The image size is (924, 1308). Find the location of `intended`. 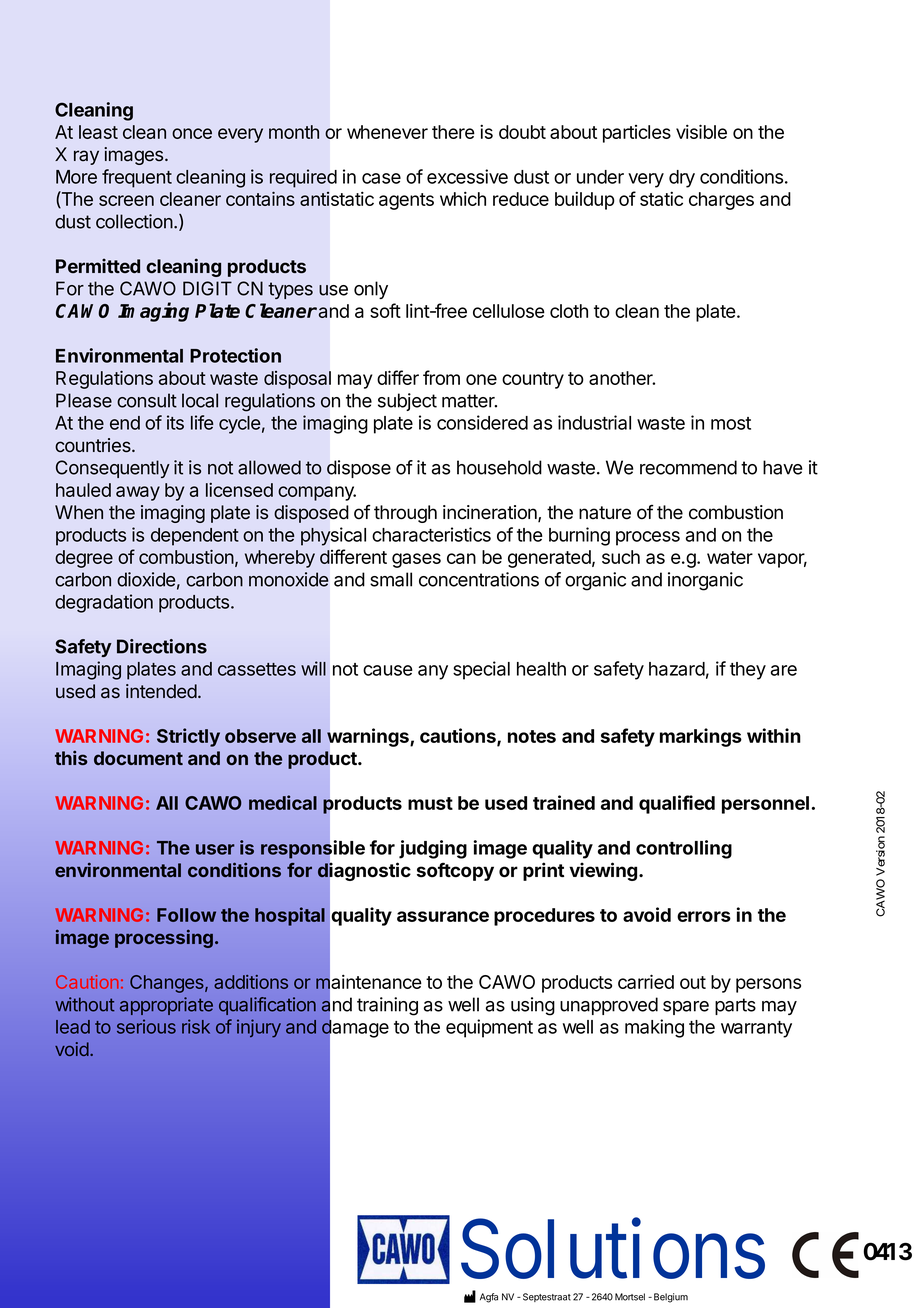

intended is located at coordinates (161, 691).
